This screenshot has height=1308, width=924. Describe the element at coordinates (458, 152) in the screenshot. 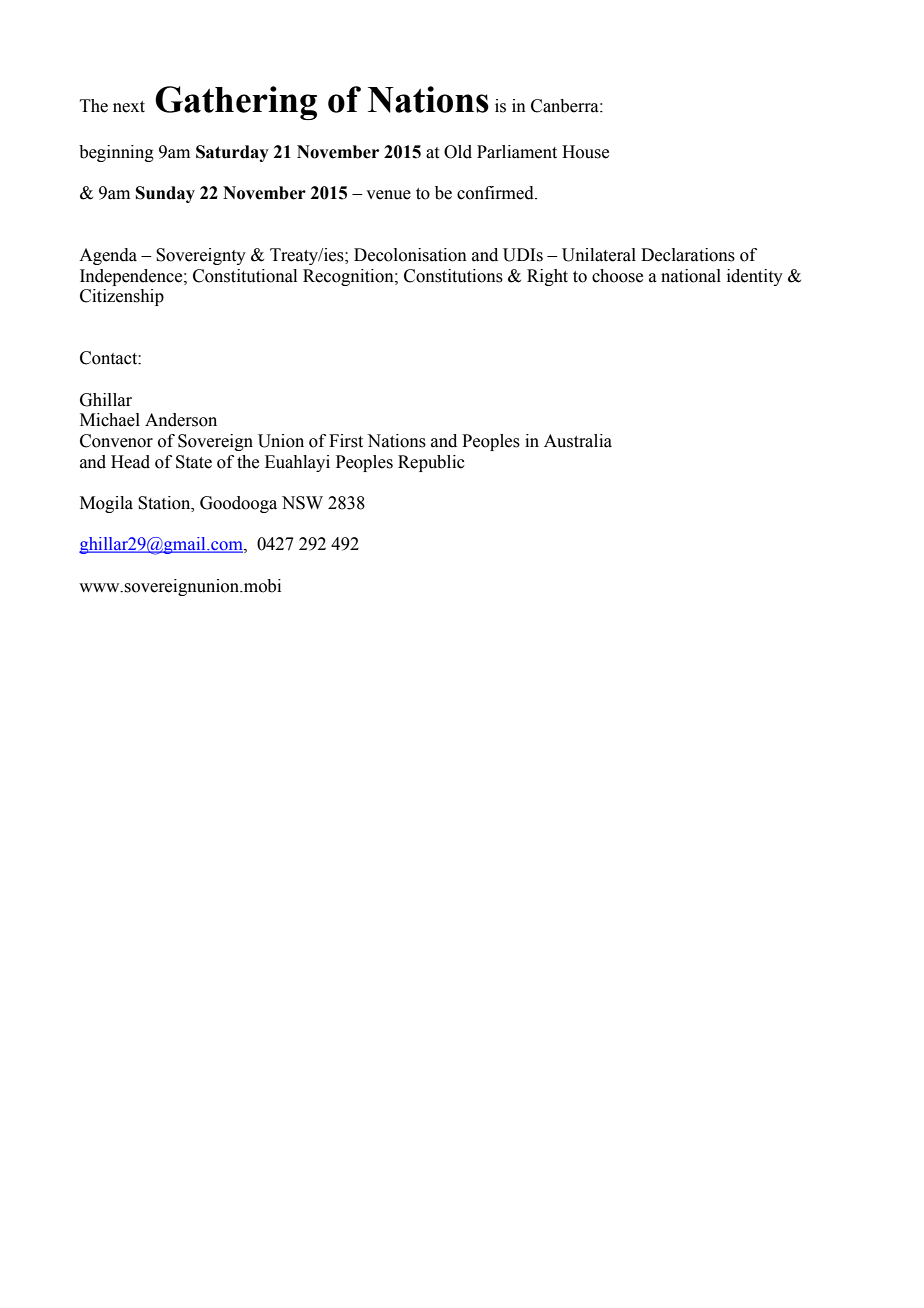

I see `Old` at that location.
